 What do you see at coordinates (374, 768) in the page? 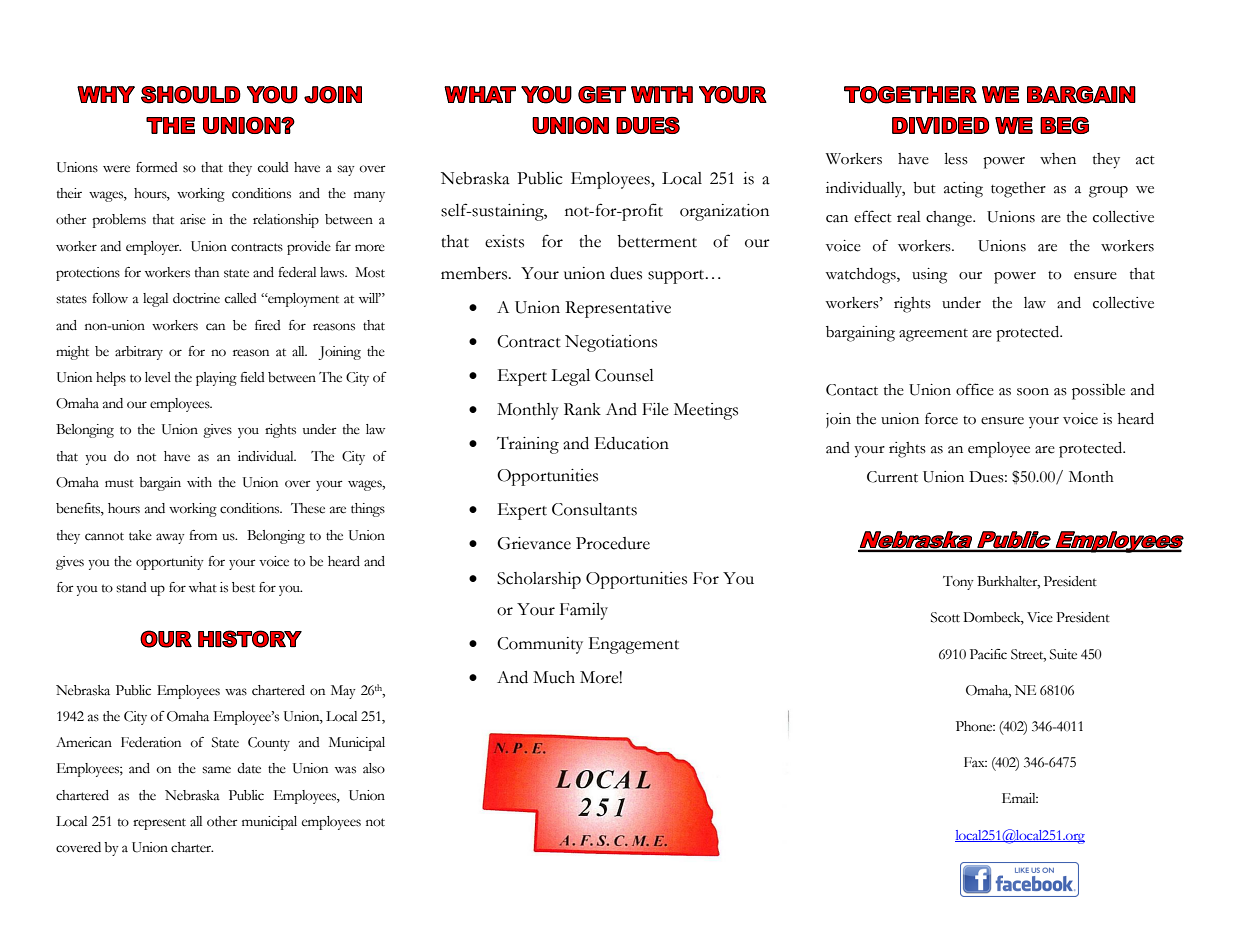
I see `also` at bounding box center [374, 768].
